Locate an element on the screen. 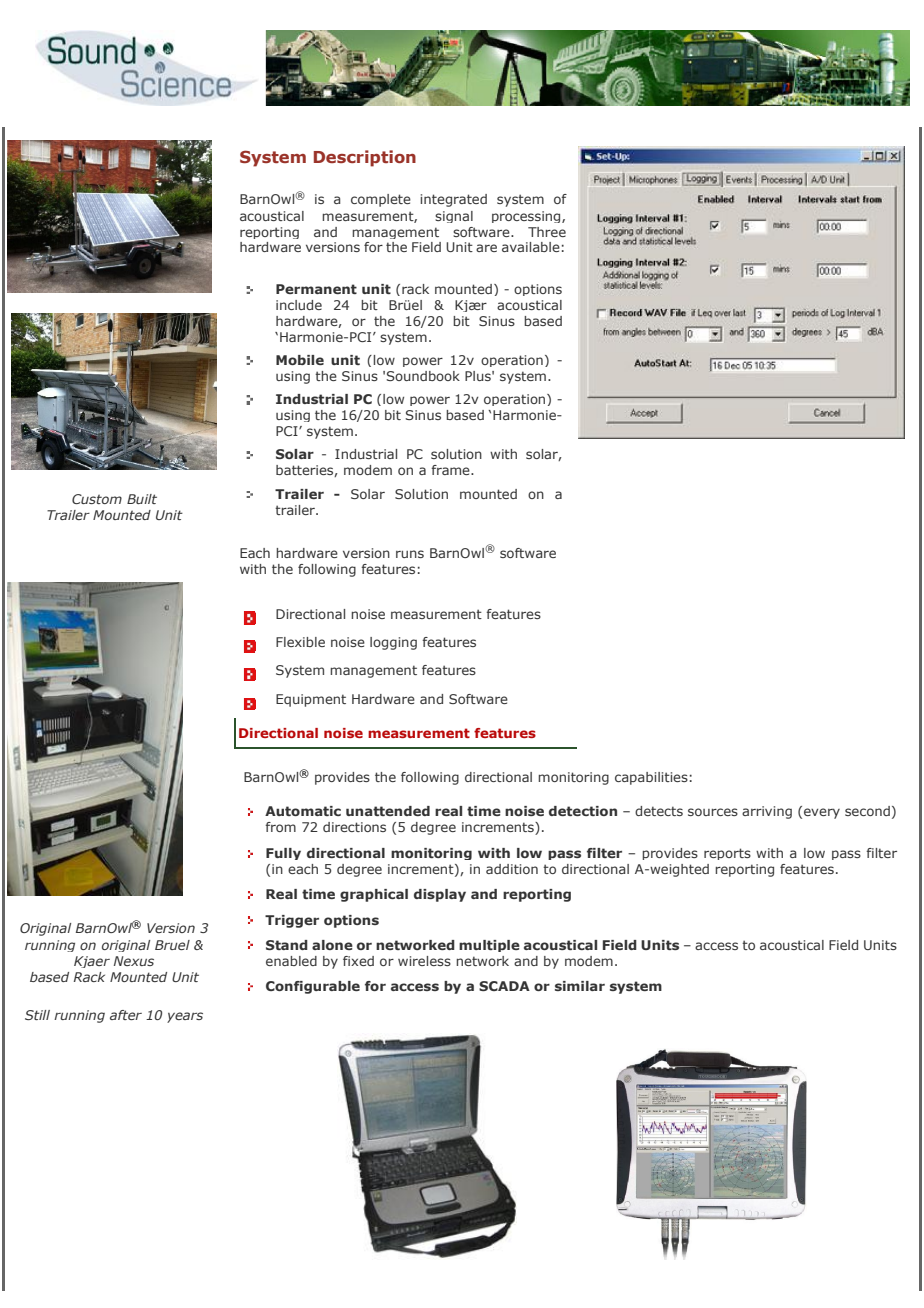 The height and width of the screenshot is (1308, 924). arriving is located at coordinates (767, 812).
